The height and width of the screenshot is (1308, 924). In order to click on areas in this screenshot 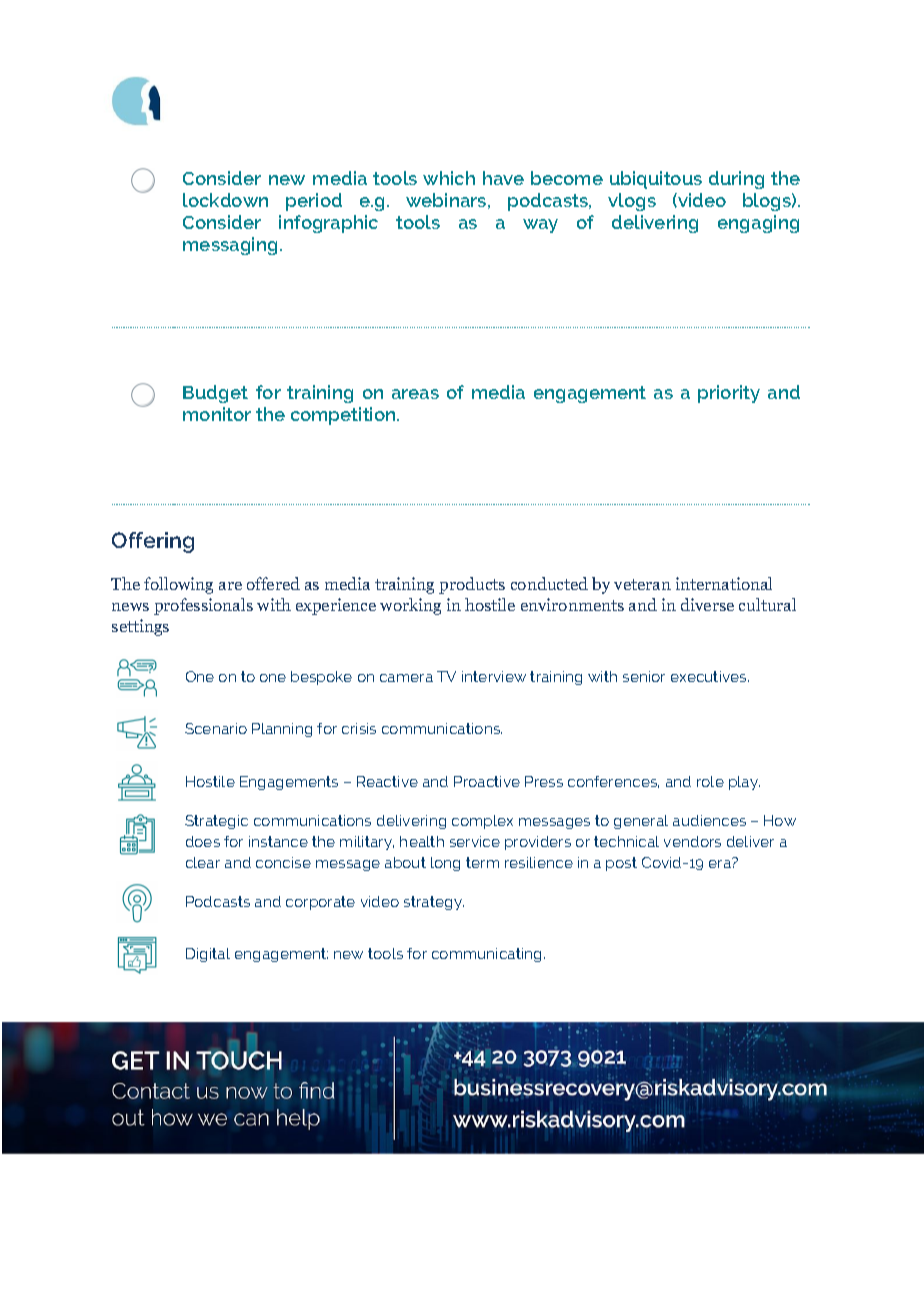, I will do `click(415, 394)`.
